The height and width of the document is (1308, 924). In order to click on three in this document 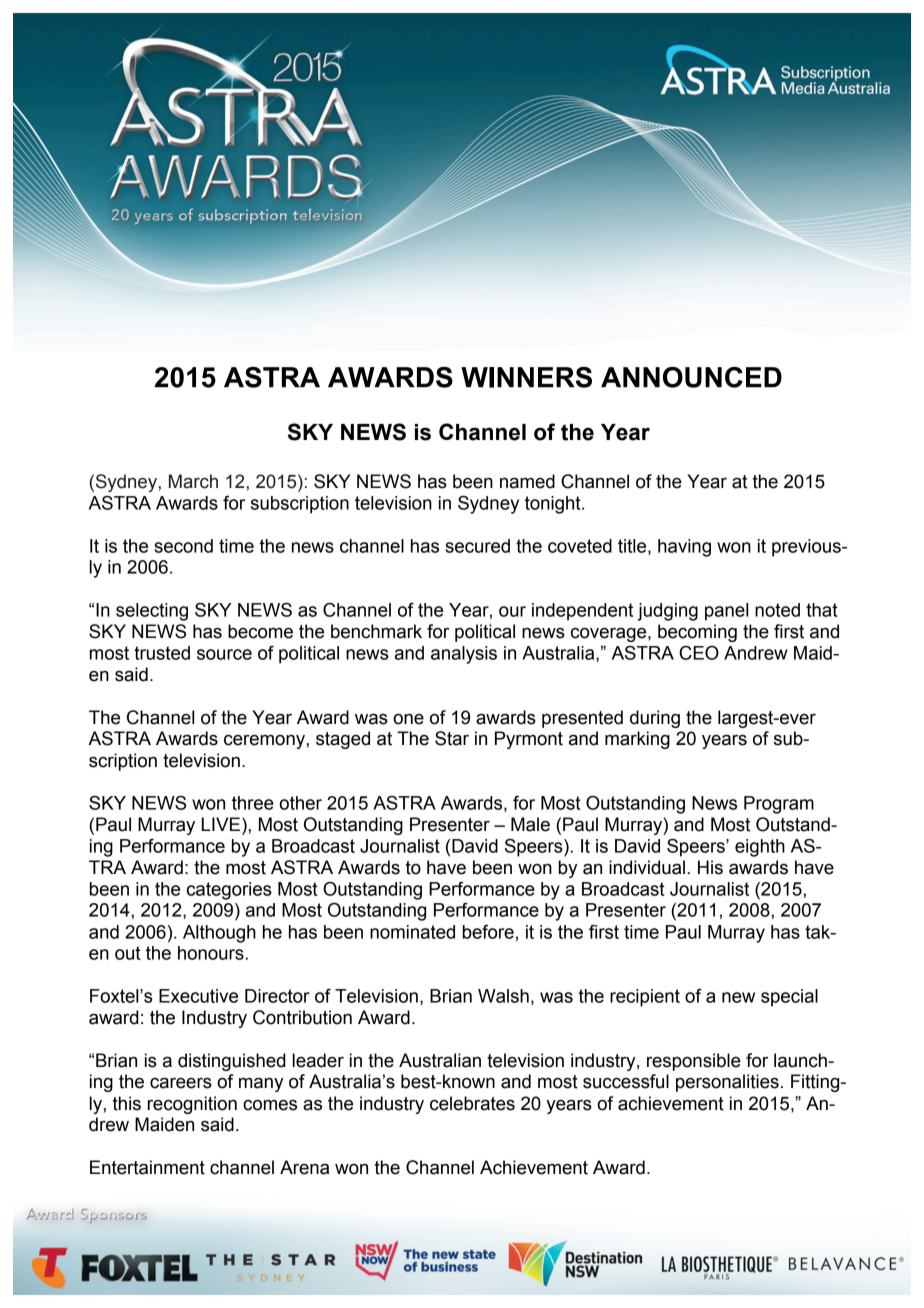, I will do `click(253, 803)`.
